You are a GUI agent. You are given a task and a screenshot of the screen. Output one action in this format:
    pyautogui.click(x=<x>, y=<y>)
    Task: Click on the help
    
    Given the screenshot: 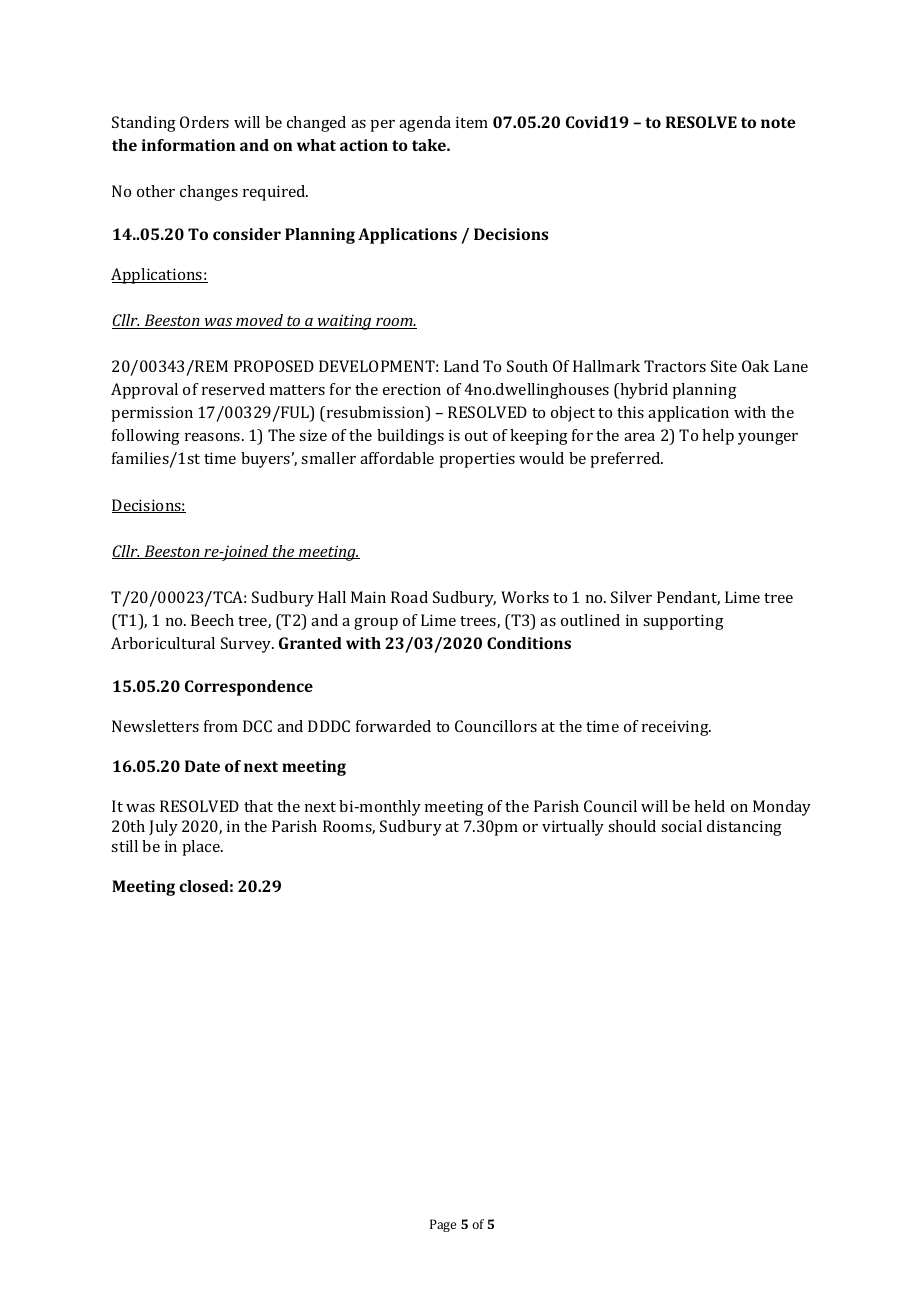 What is the action you would take?
    pyautogui.click(x=718, y=437)
